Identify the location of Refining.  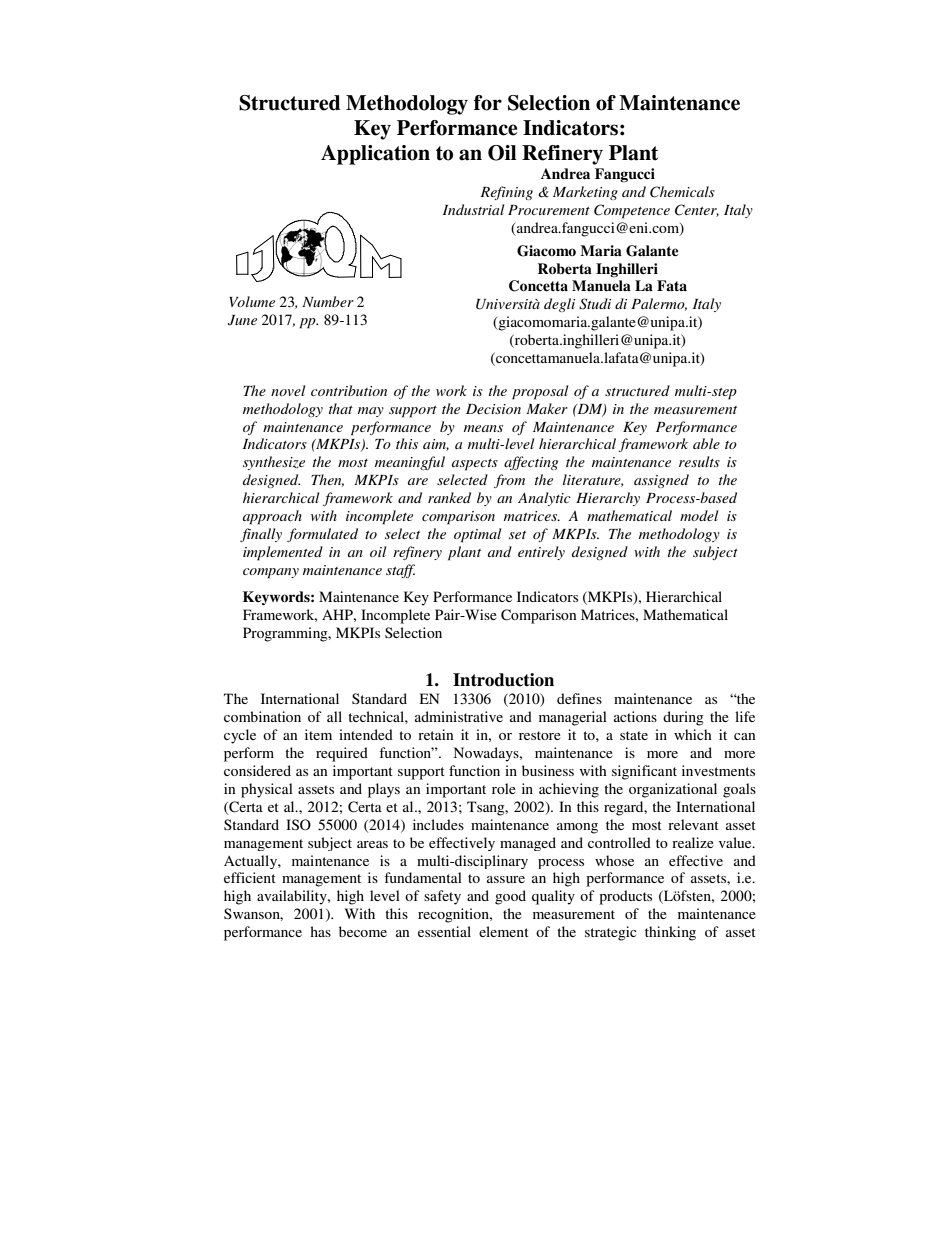
(506, 193).
